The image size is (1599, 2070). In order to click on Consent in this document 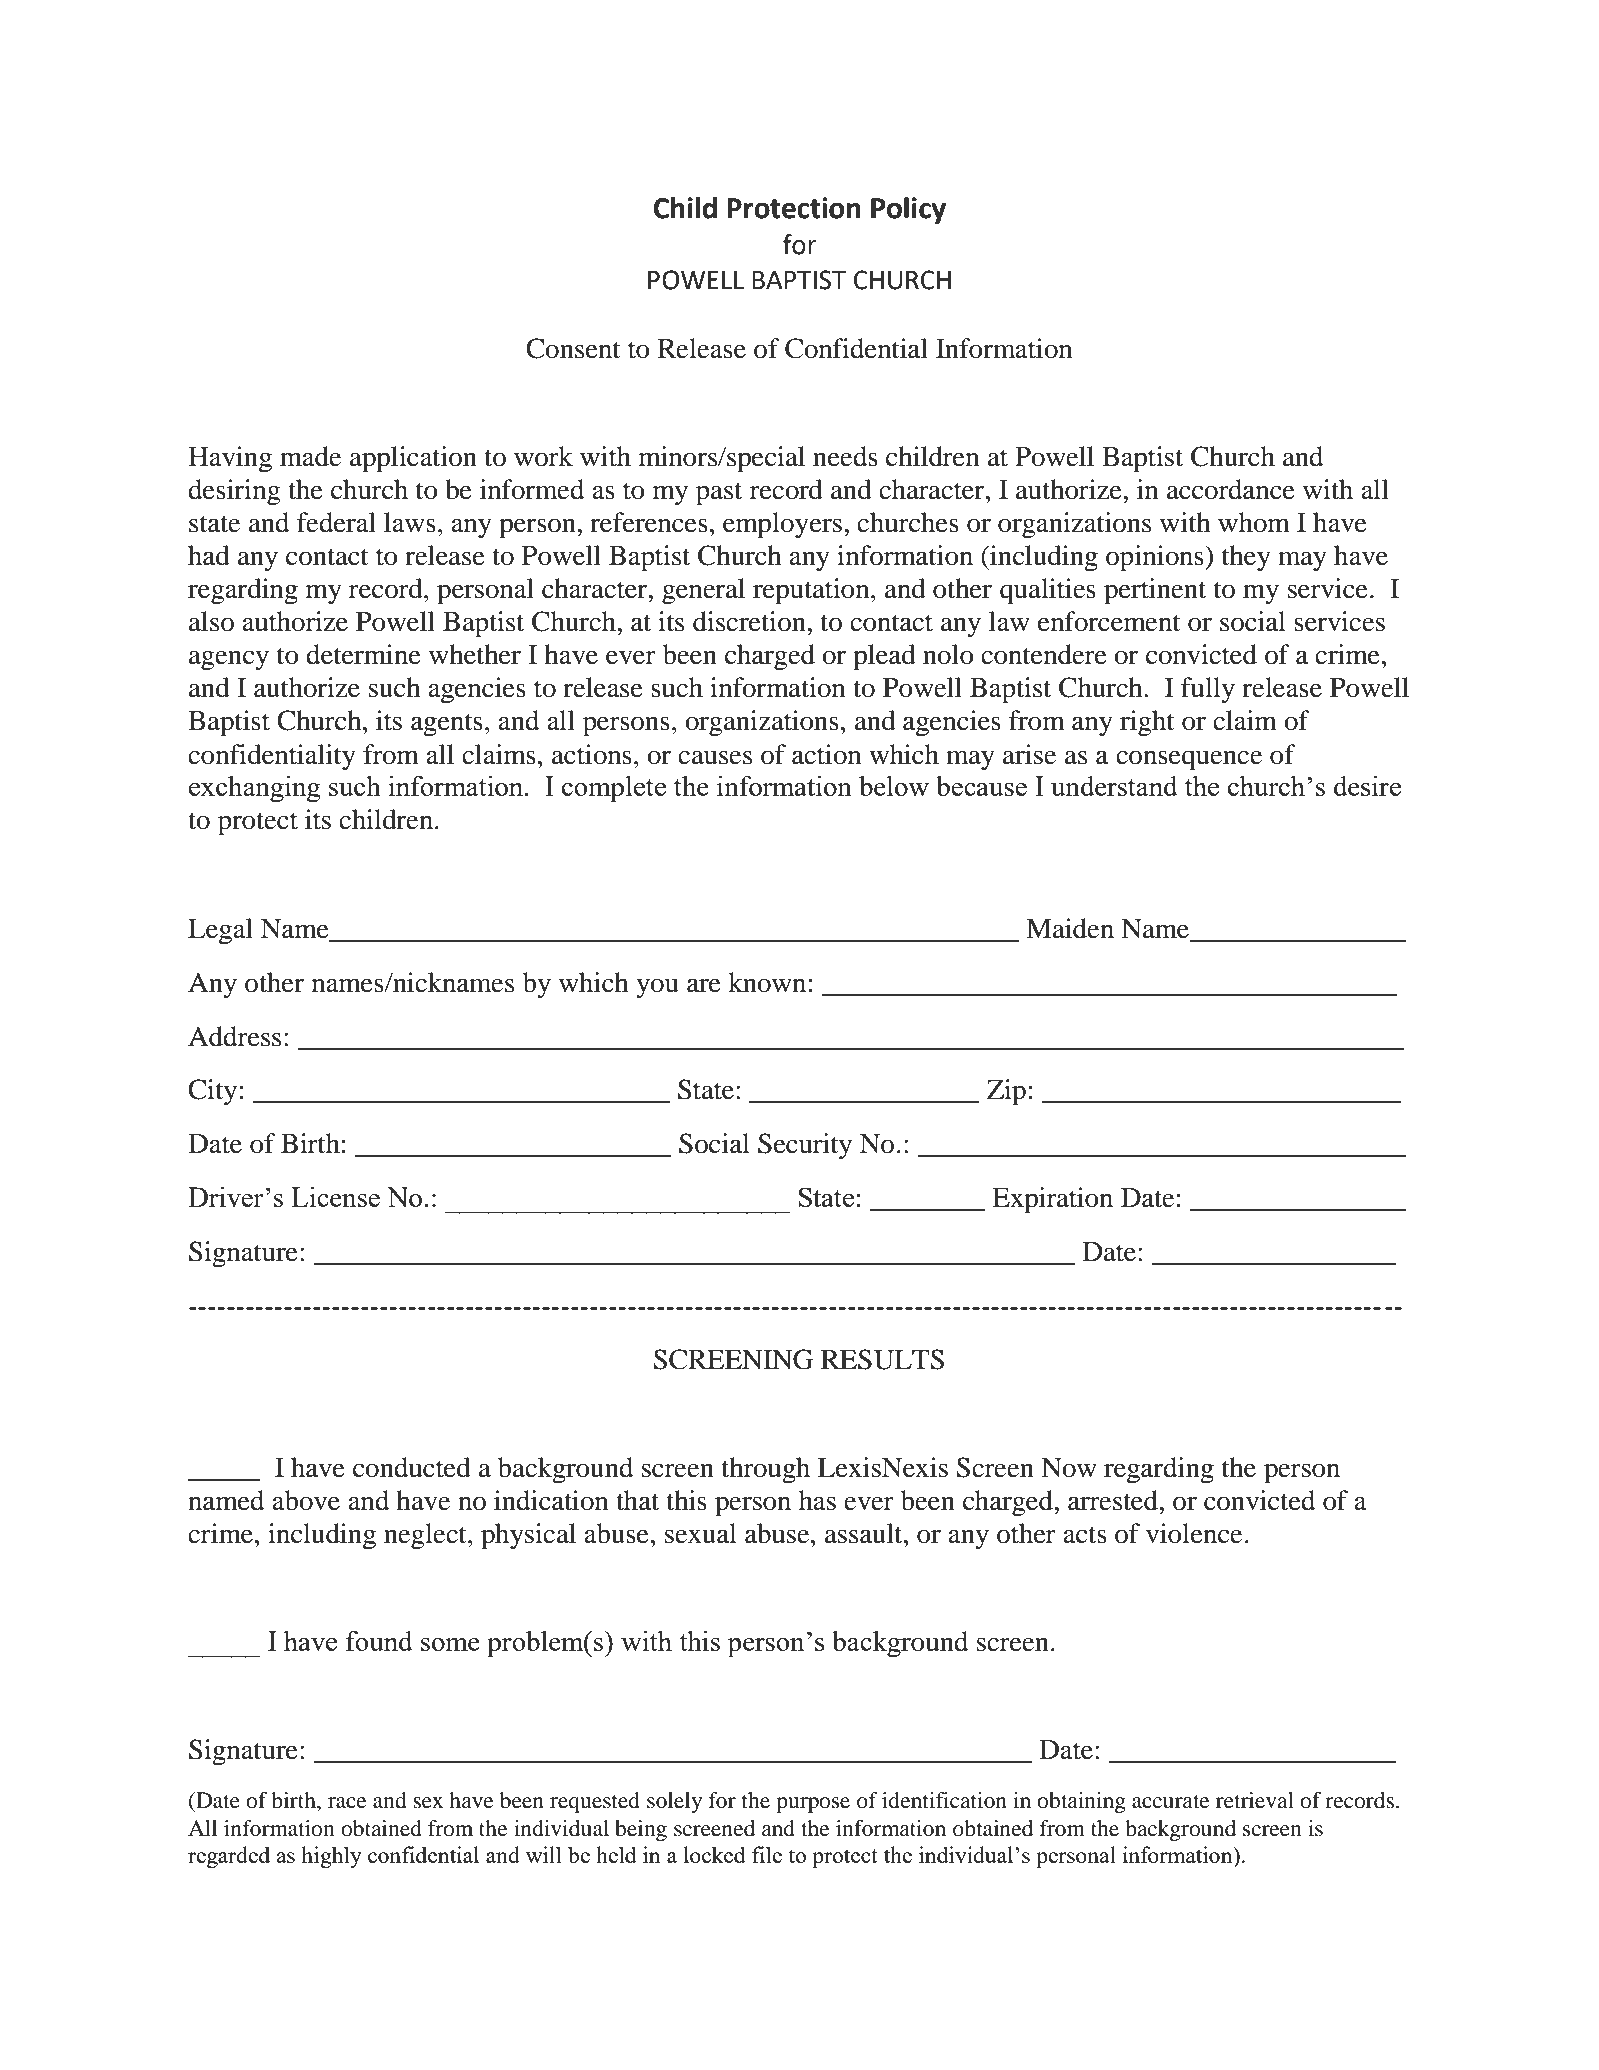, I will do `click(573, 348)`.
